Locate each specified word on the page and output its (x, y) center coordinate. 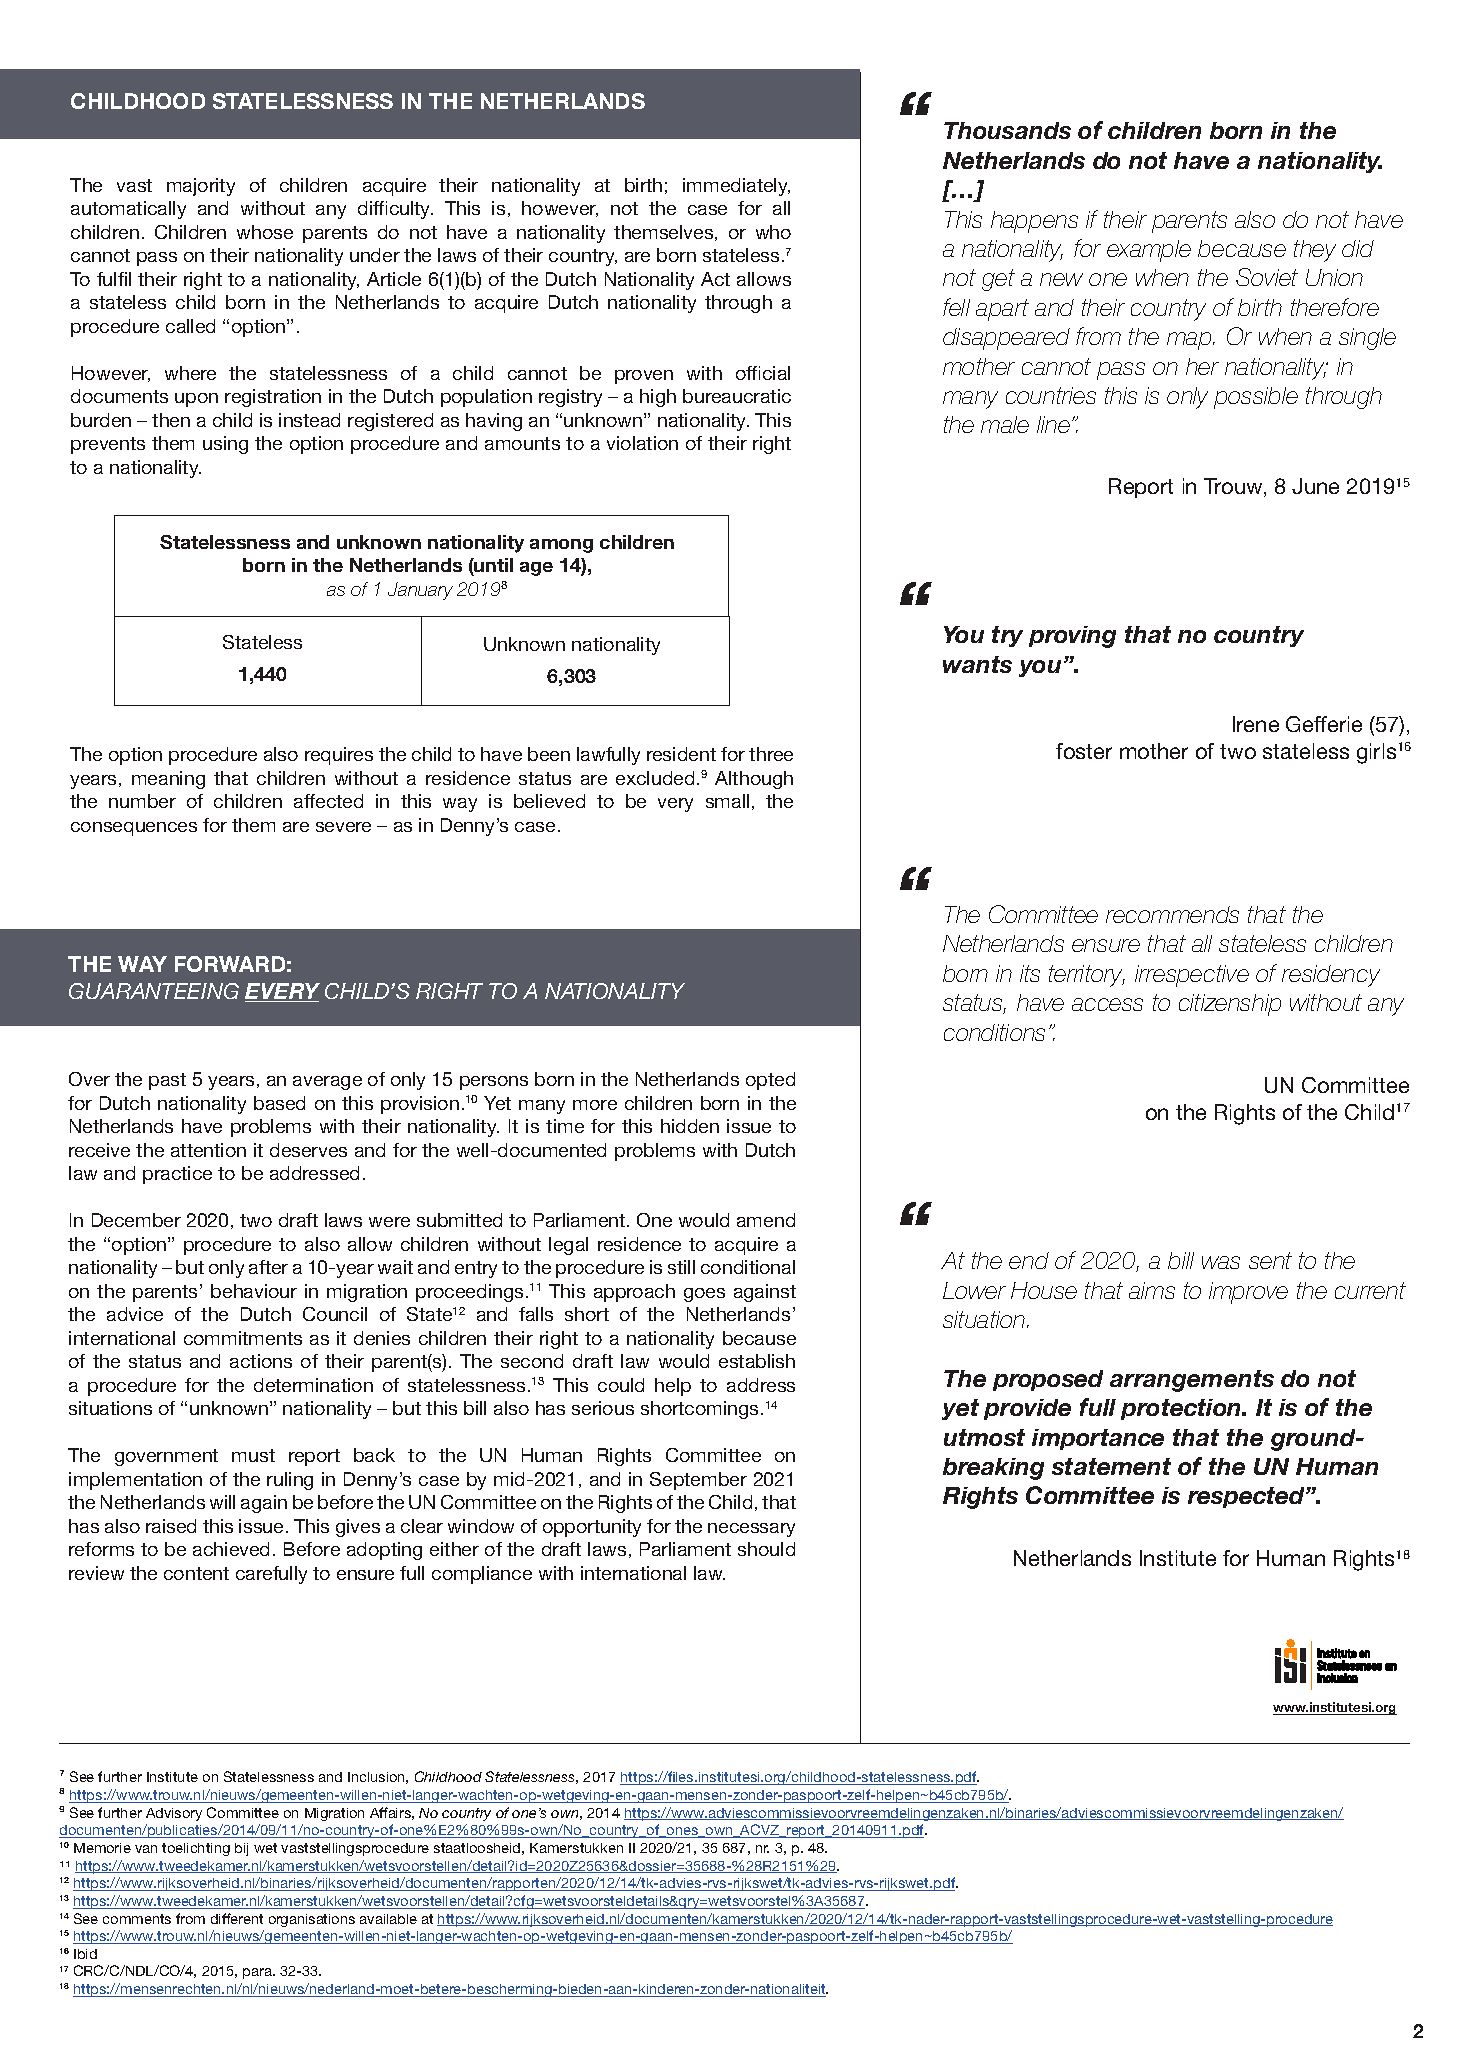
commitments (243, 1338)
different (237, 1918)
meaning (168, 780)
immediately (736, 187)
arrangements (1192, 1381)
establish (757, 1361)
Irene (1256, 724)
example (1149, 251)
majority (201, 187)
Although (754, 780)
